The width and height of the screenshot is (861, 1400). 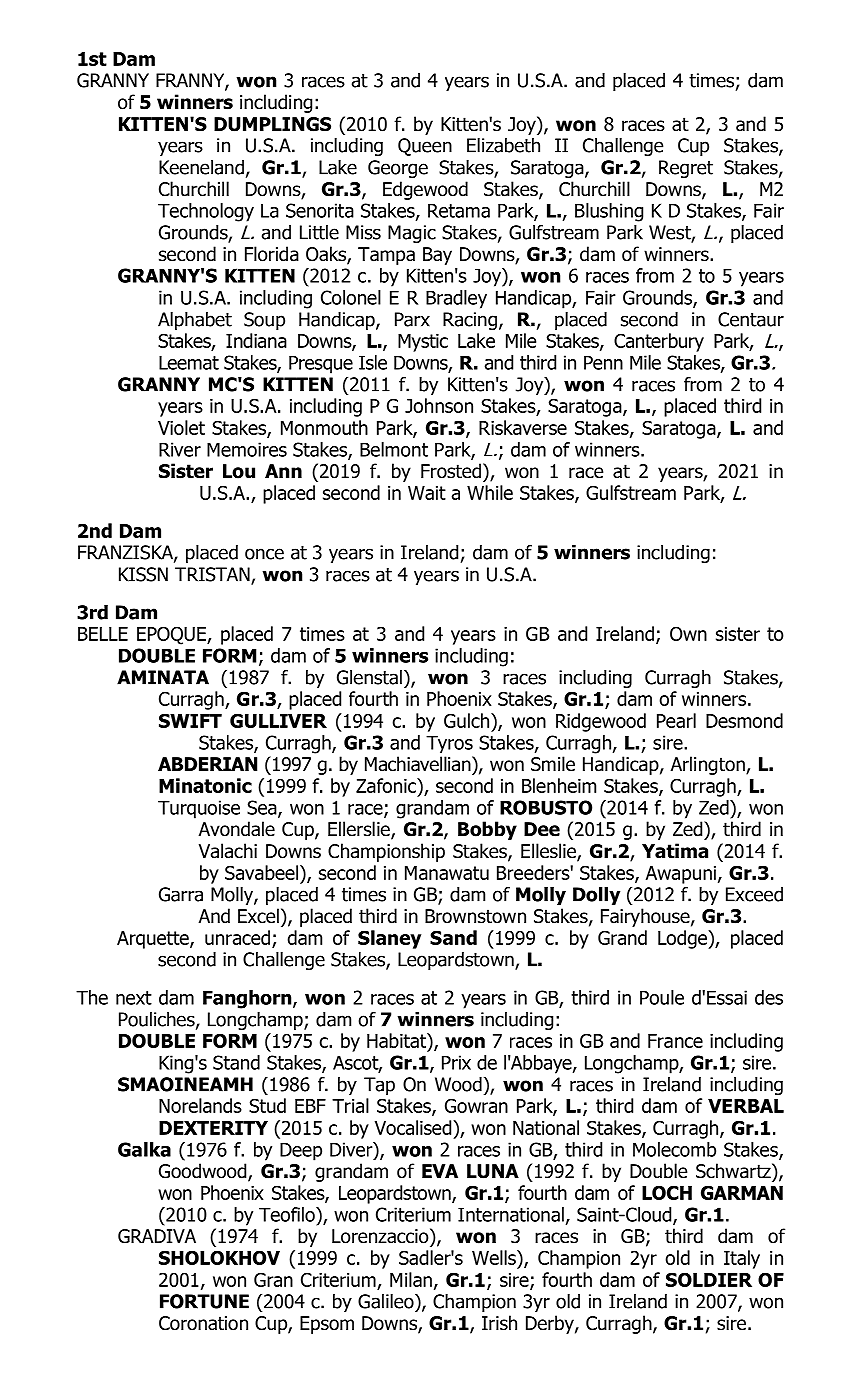 What do you see at coordinates (190, 720) in the screenshot?
I see `SWIFT` at bounding box center [190, 720].
